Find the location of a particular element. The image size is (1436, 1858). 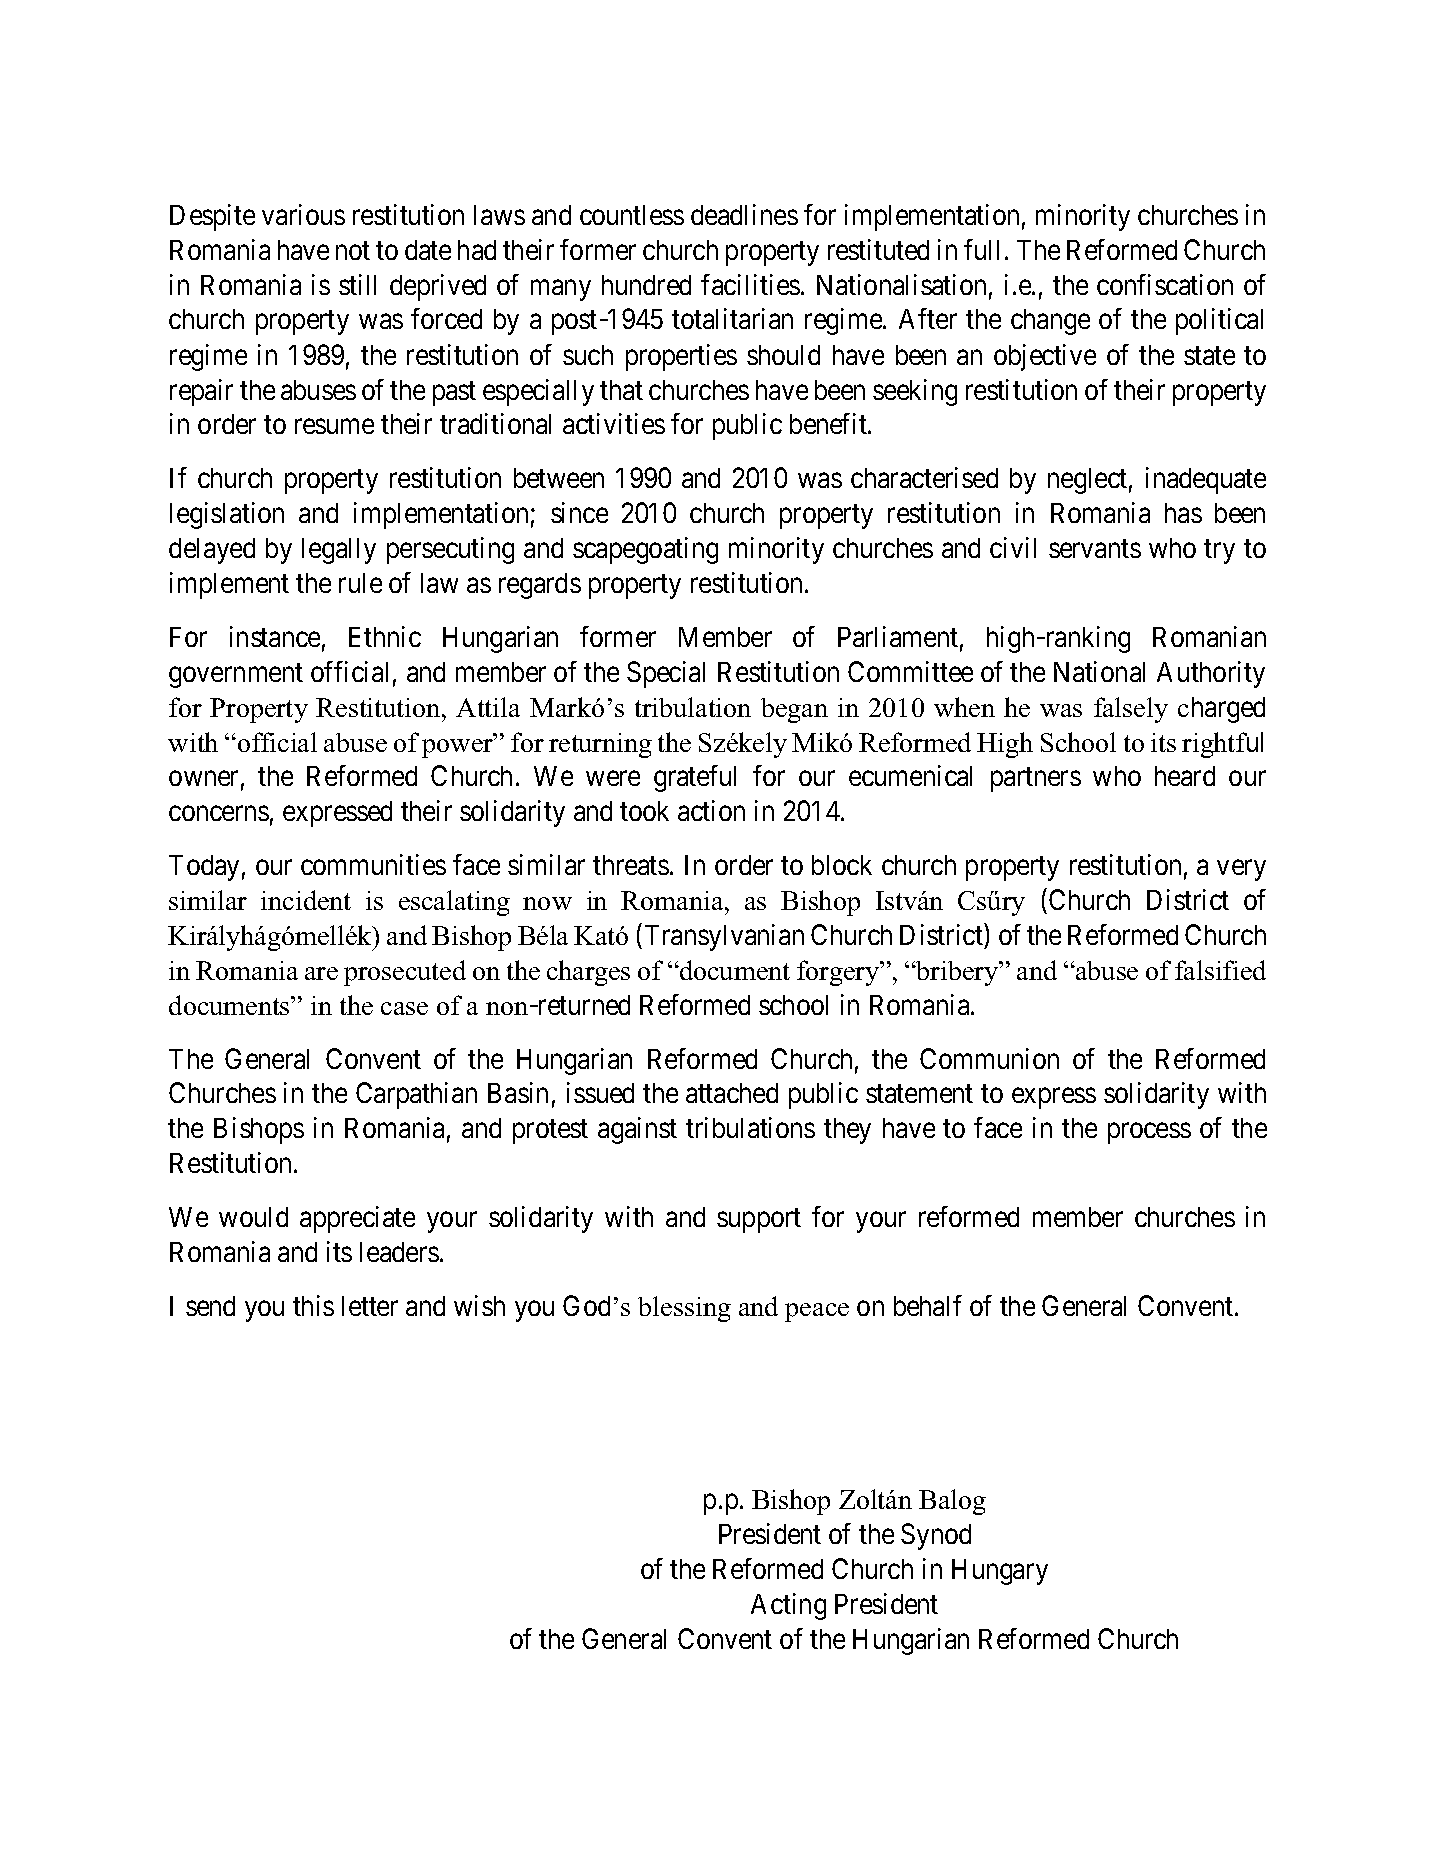

support is located at coordinates (759, 1221).
